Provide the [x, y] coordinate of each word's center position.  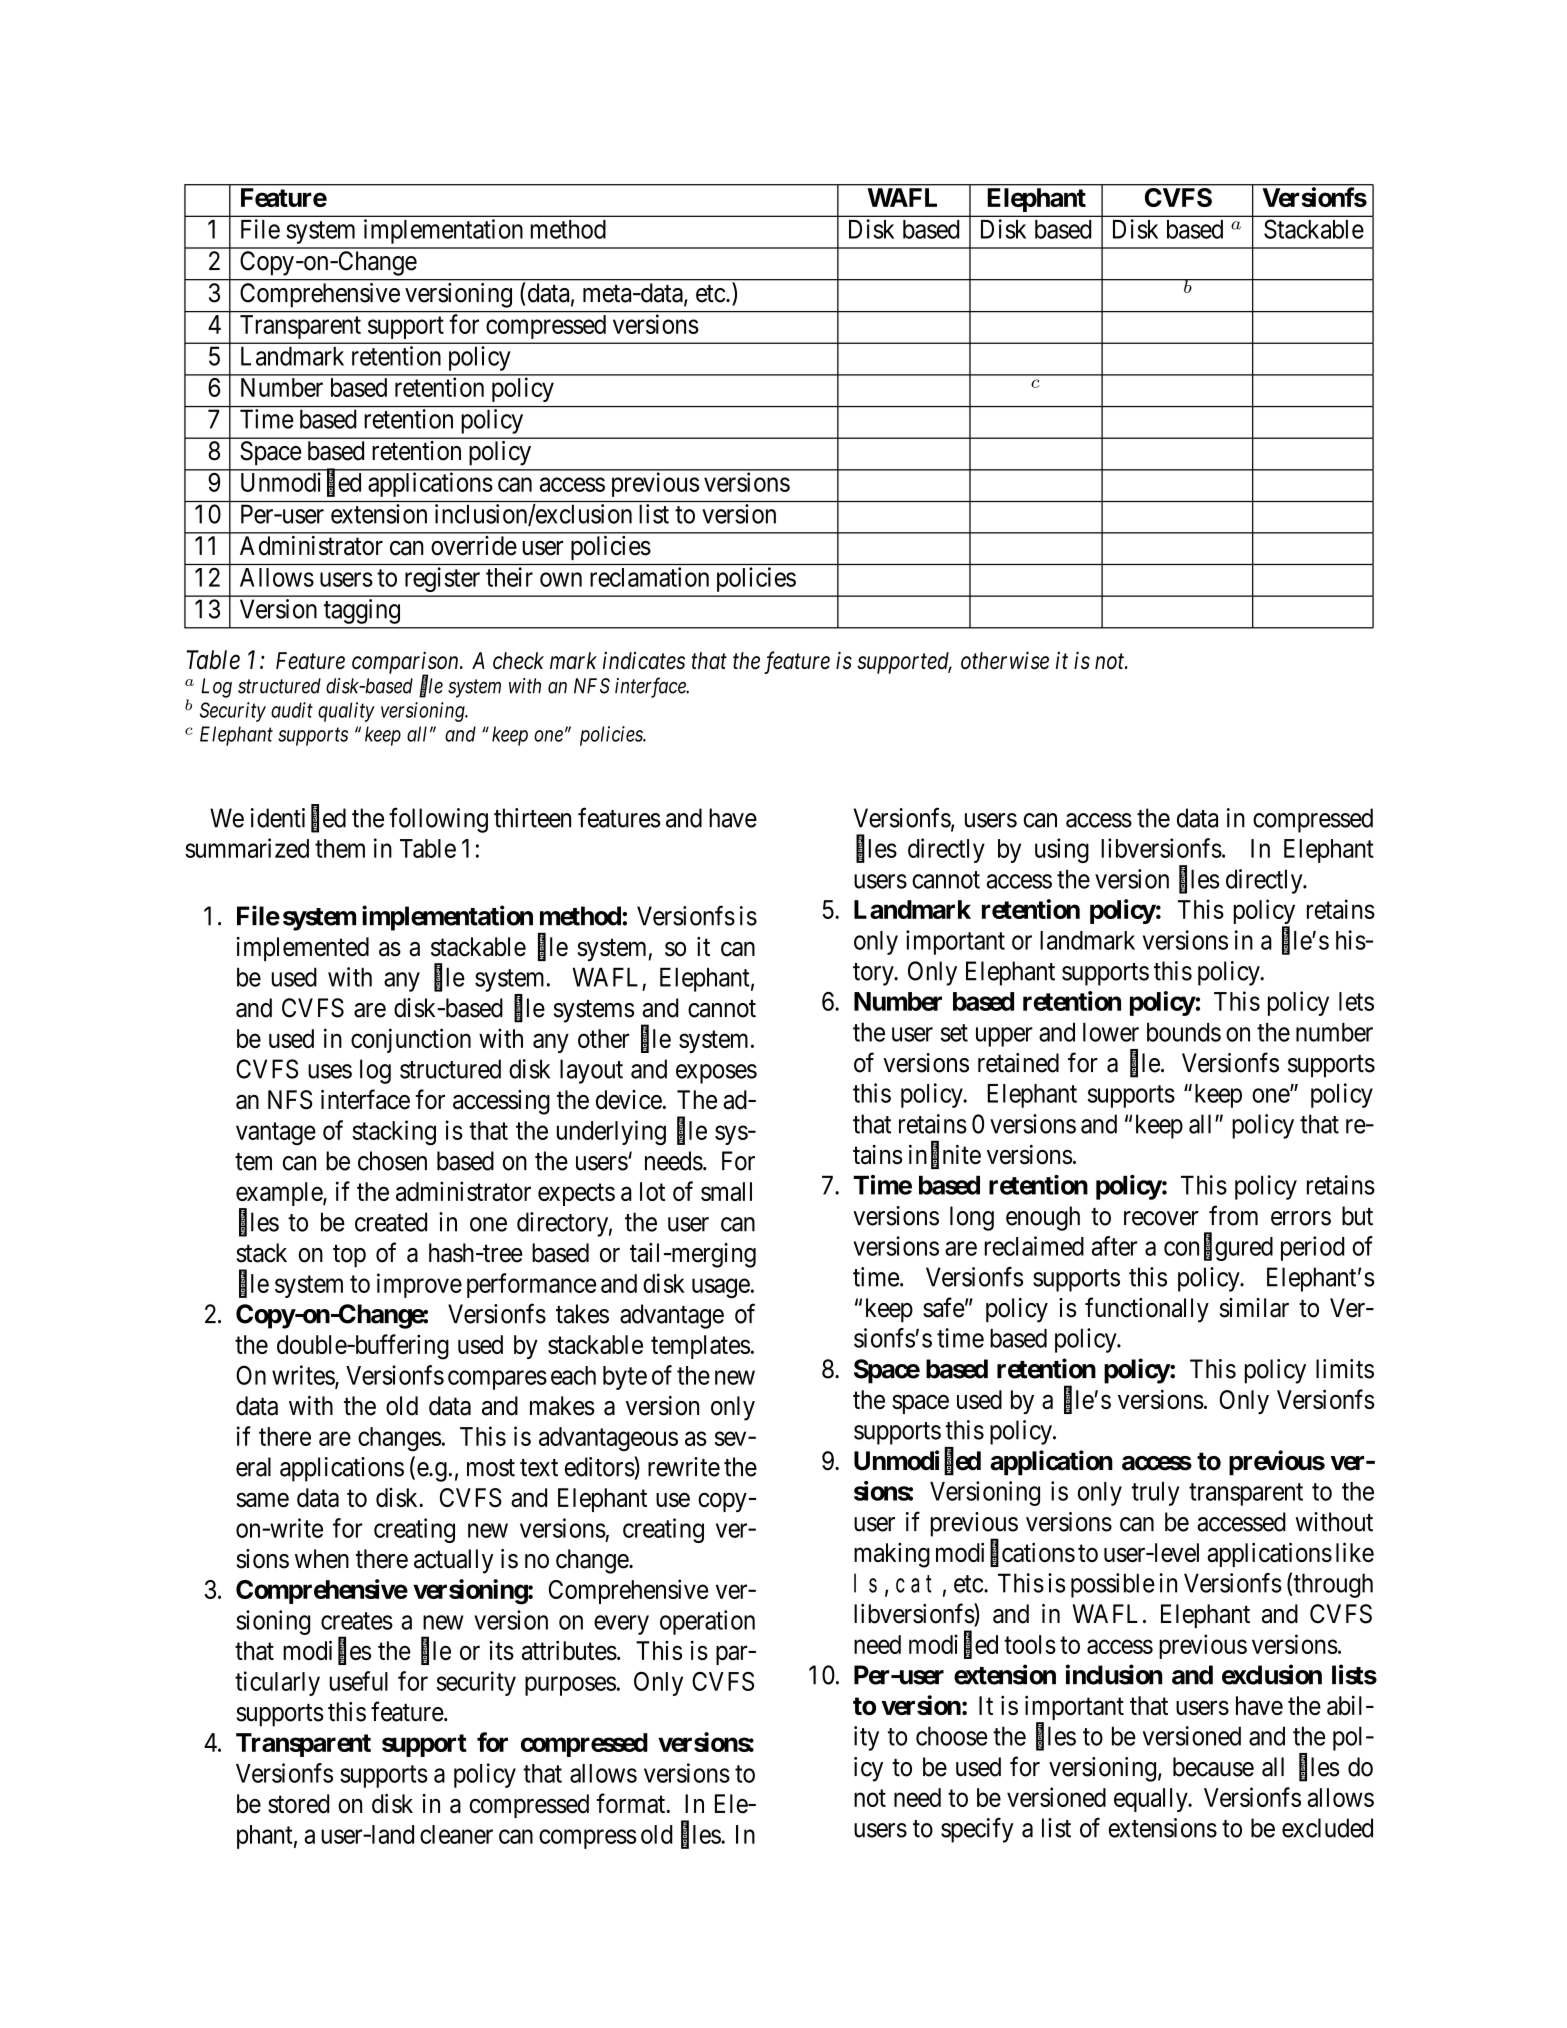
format [632, 1803]
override [474, 546]
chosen [392, 1161]
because [1213, 1767]
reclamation [649, 577]
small [726, 1191]
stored [298, 1804]
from [1233, 1215]
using [1062, 850]
